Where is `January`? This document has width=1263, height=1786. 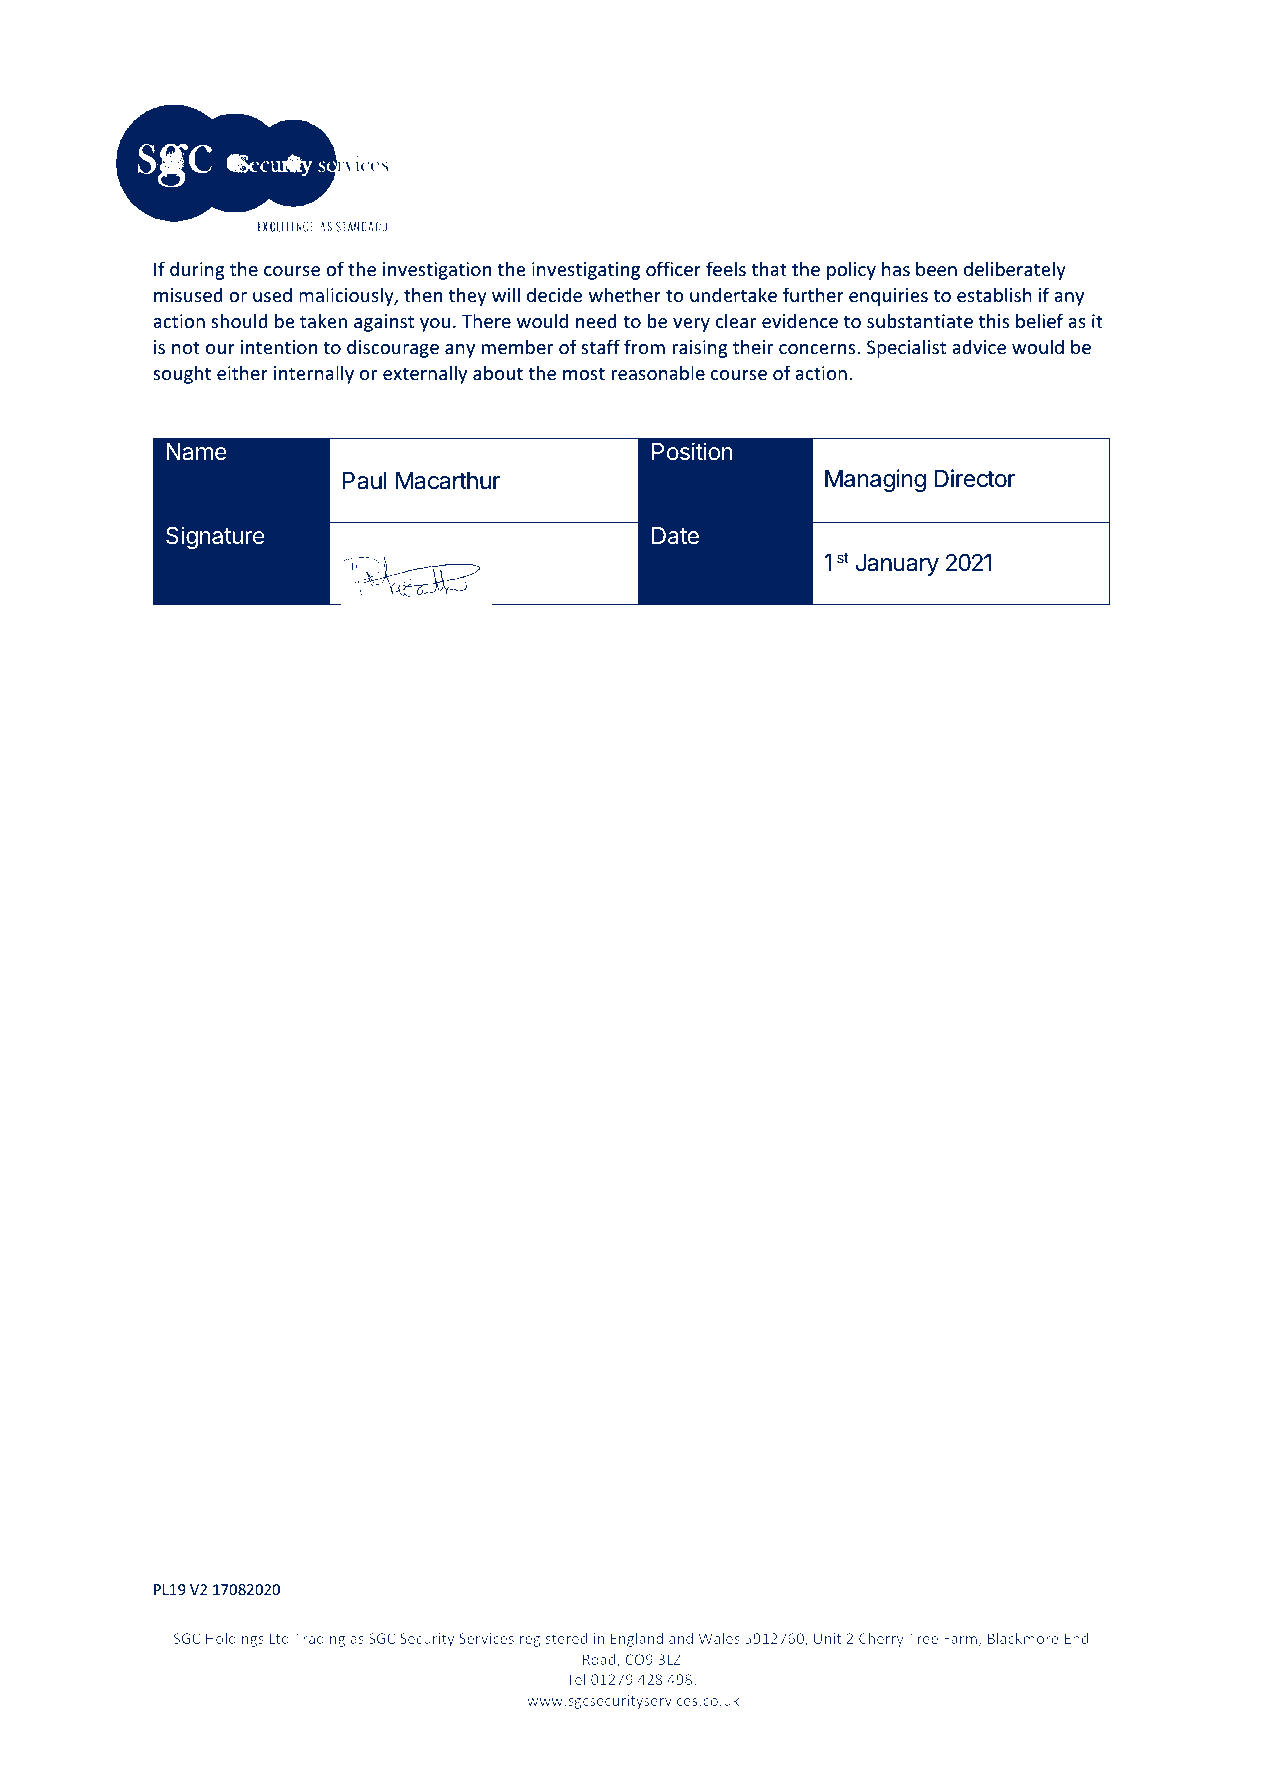 January is located at coordinates (897, 565).
